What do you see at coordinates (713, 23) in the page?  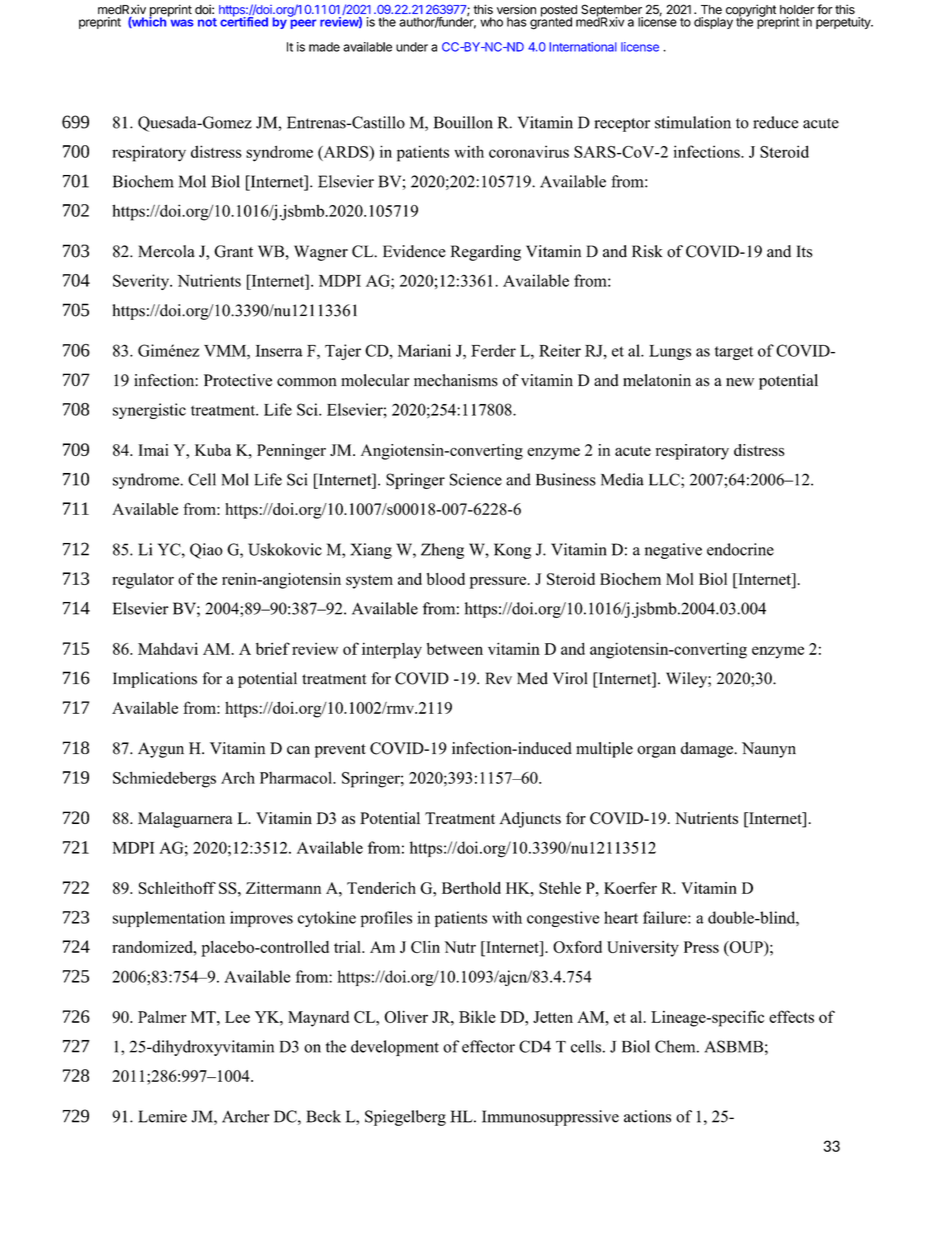 I see `display` at bounding box center [713, 23].
